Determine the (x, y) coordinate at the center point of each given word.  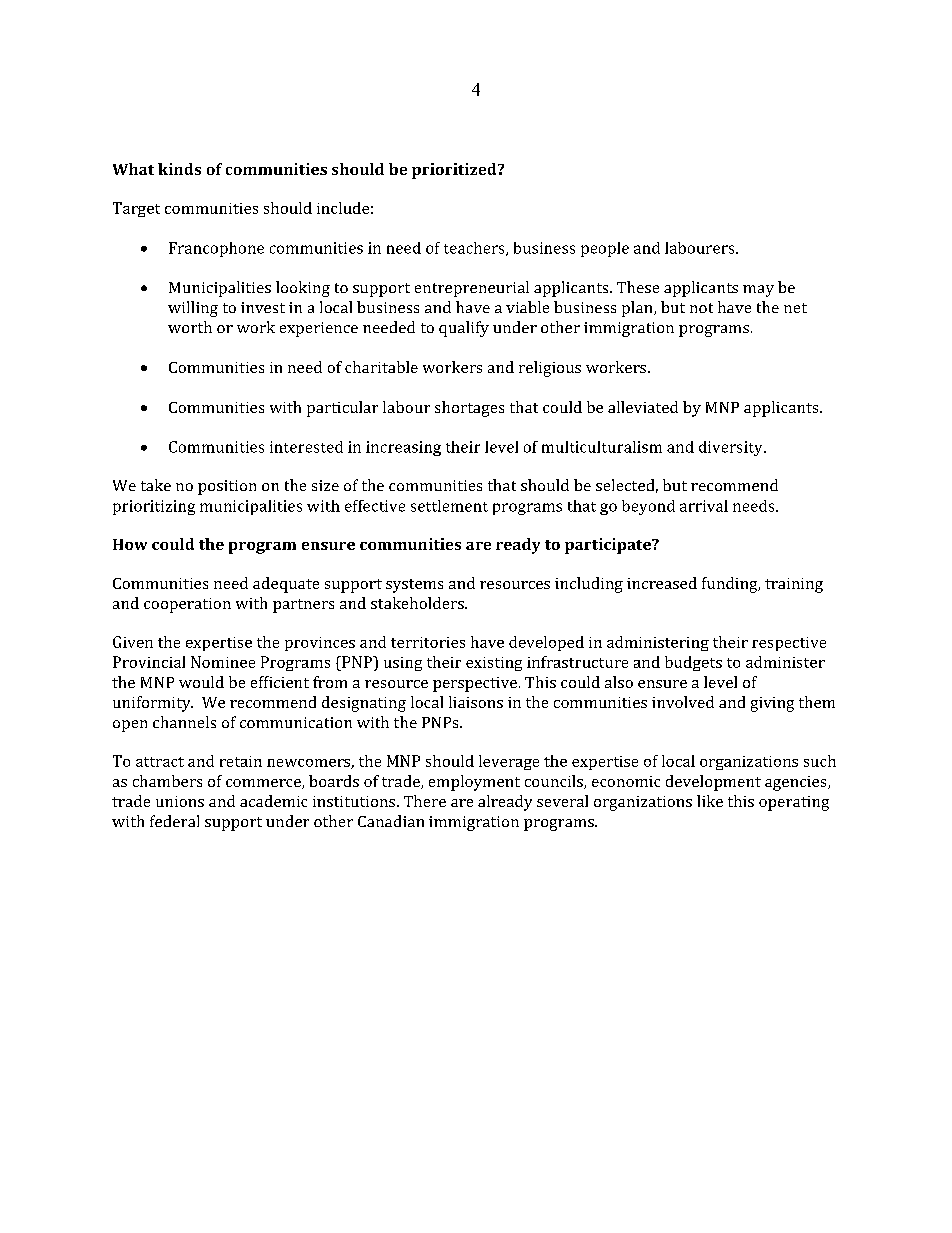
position (227, 487)
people (605, 249)
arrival (704, 506)
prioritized (455, 171)
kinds (179, 169)
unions (180, 801)
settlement (449, 506)
